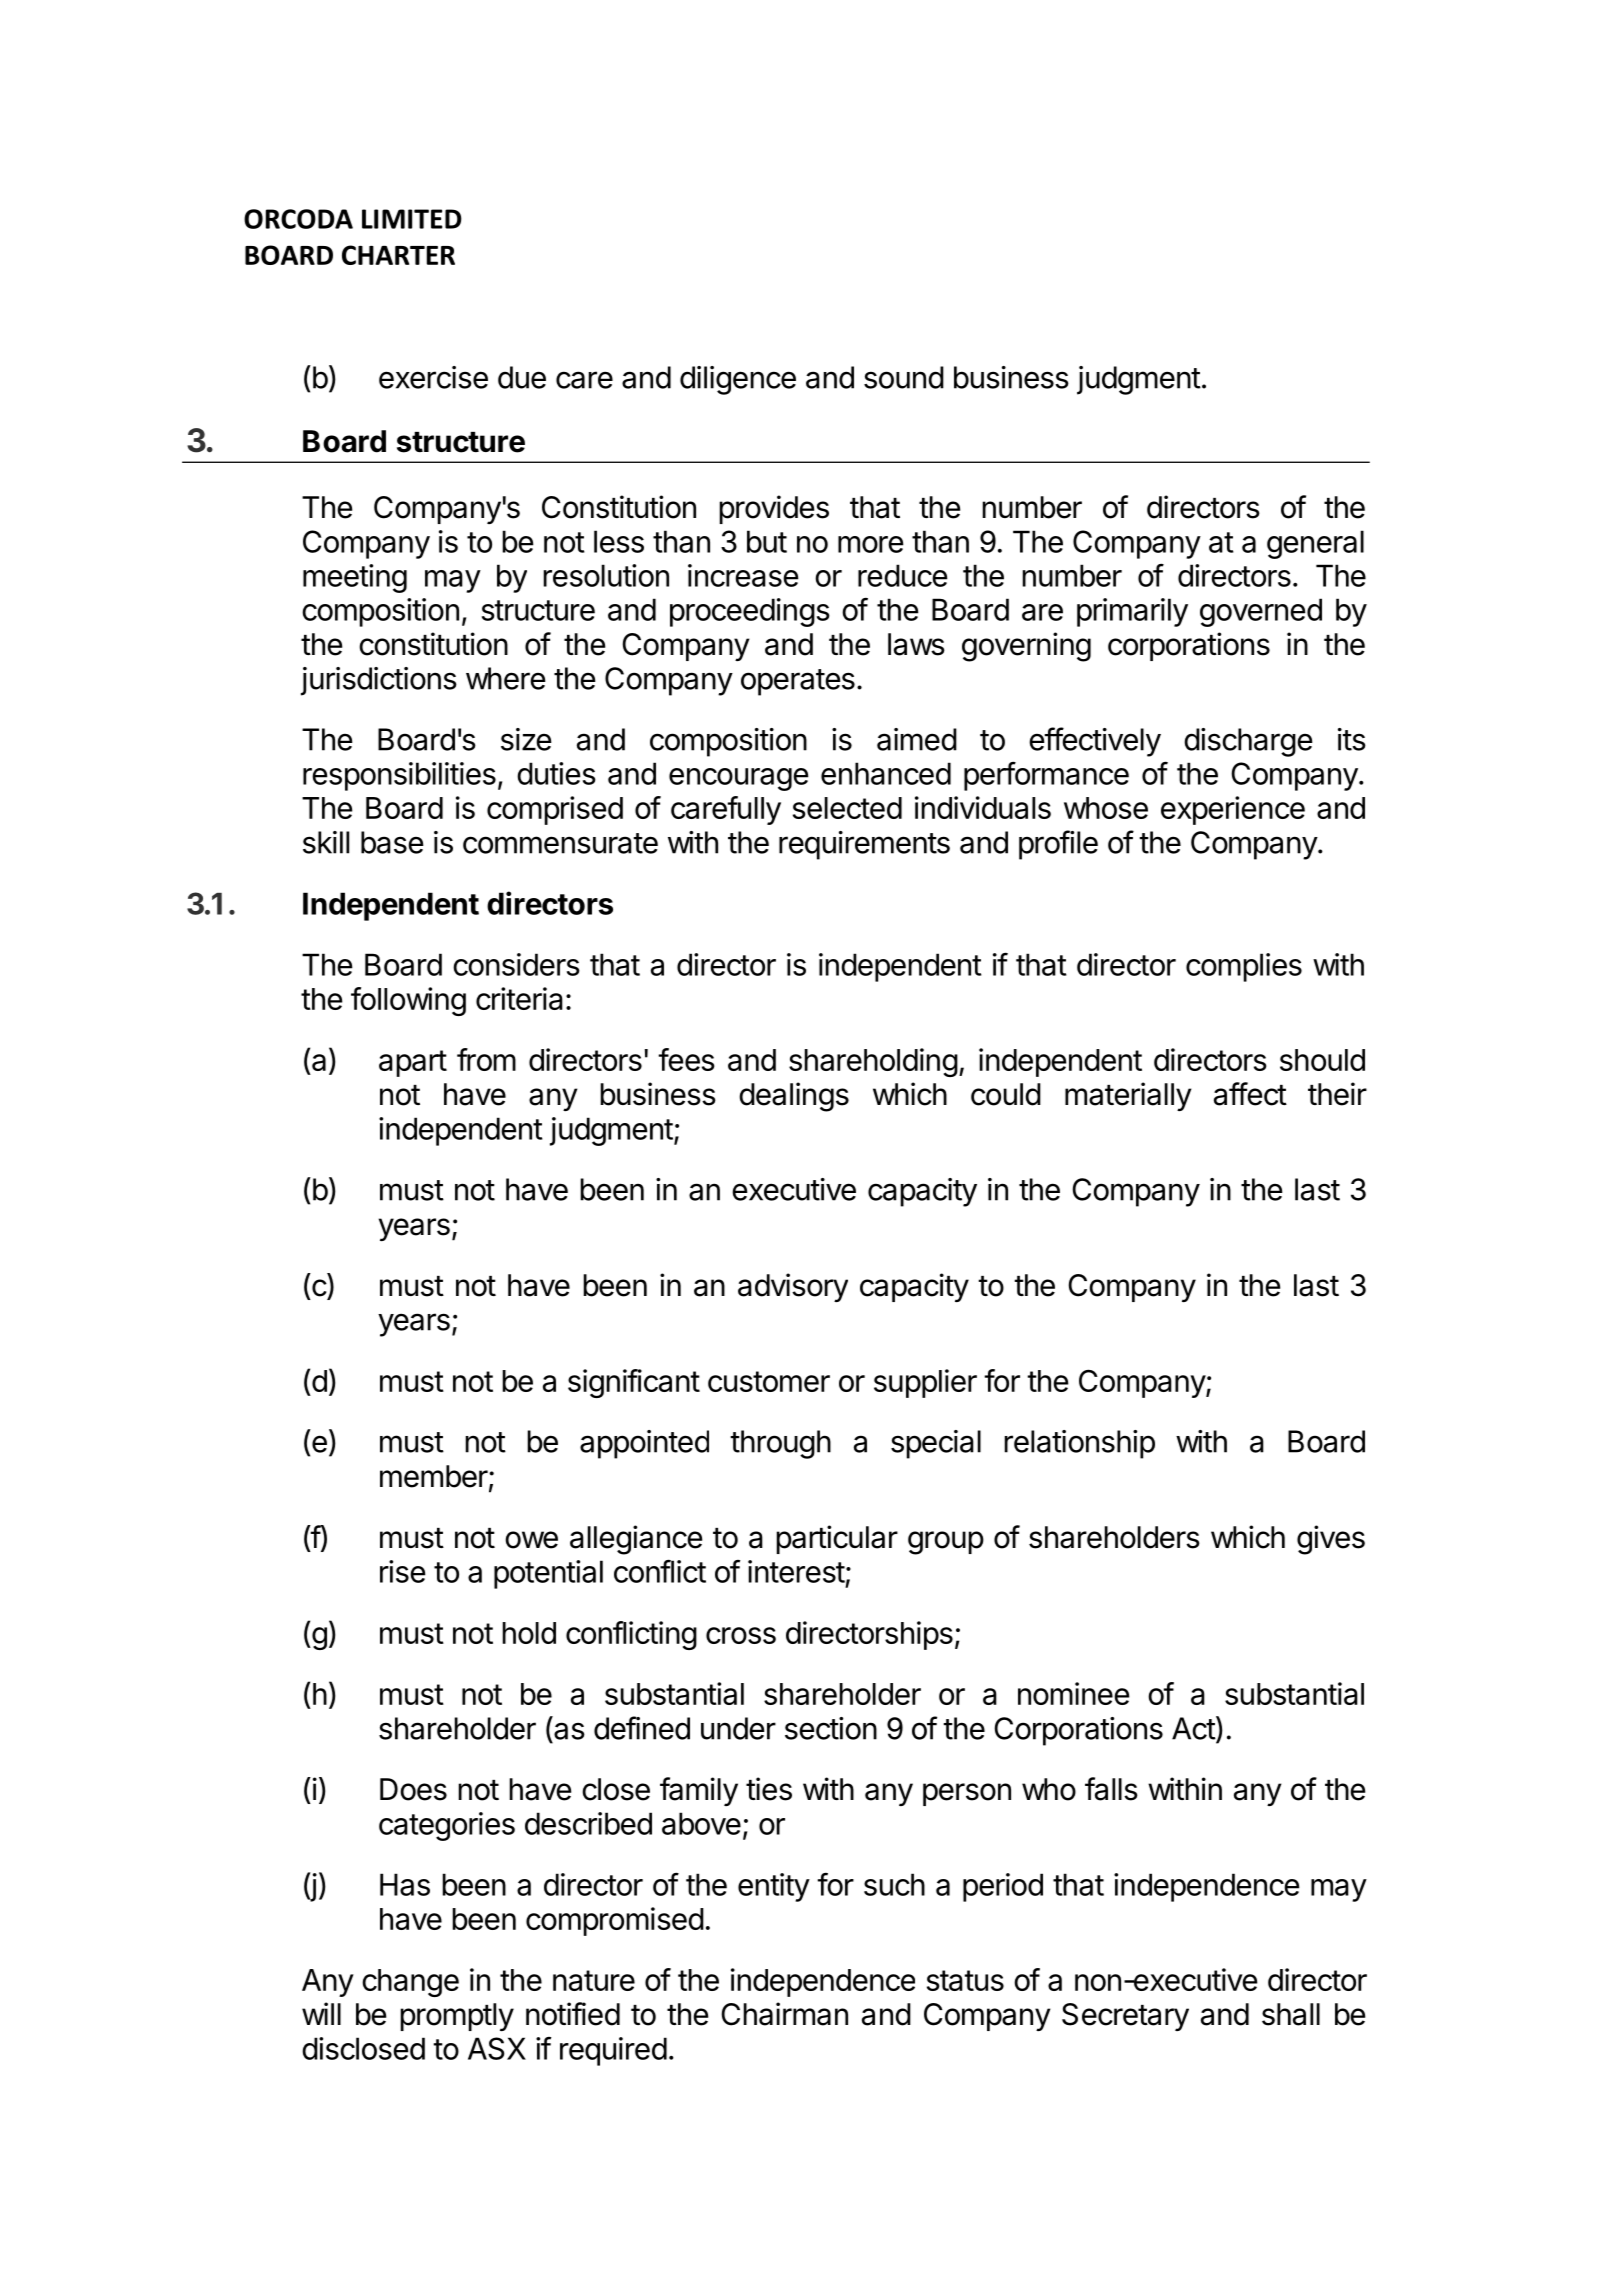  What do you see at coordinates (413, 1063) in the page?
I see `apart` at bounding box center [413, 1063].
